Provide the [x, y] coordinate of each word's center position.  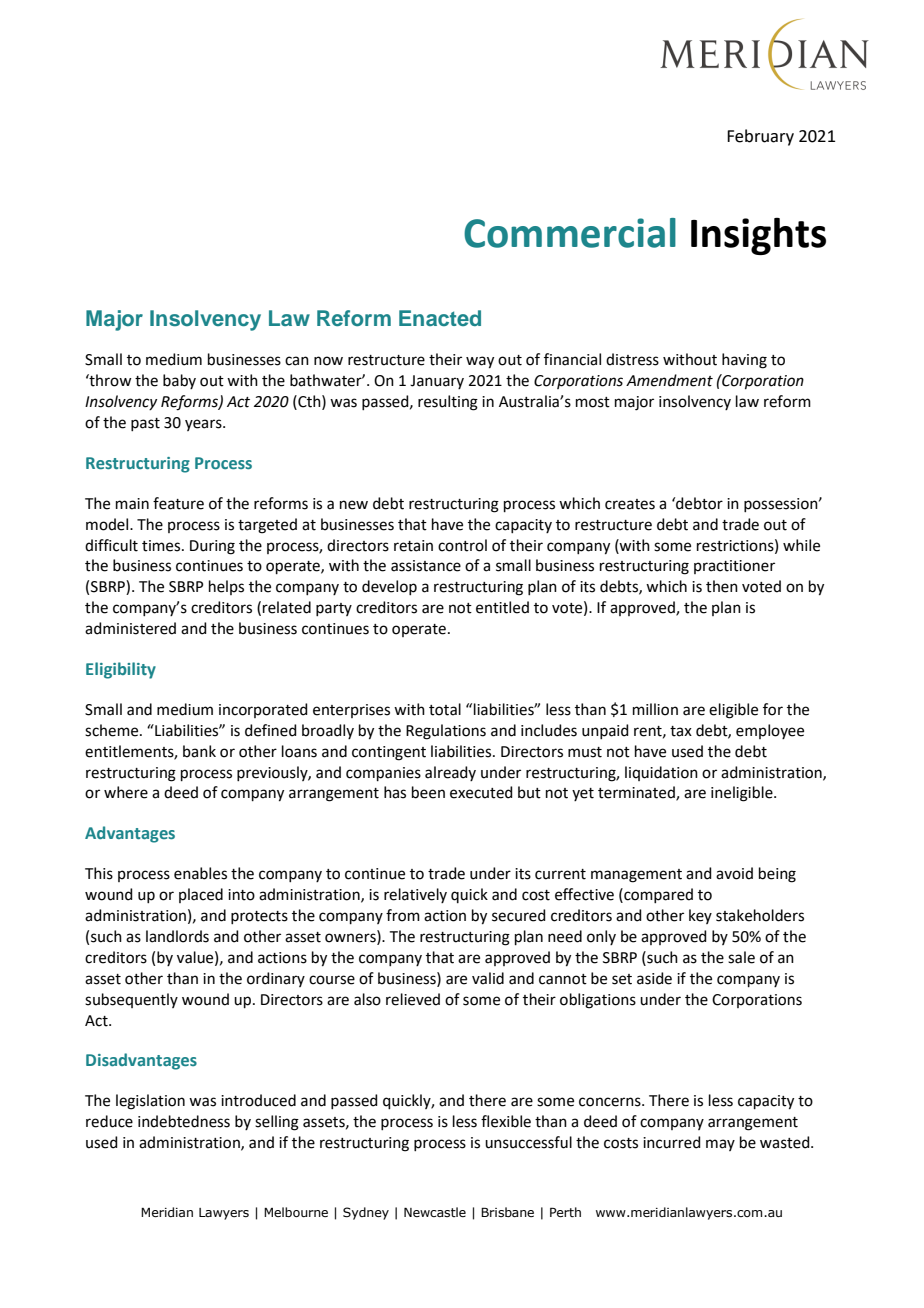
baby [179, 381]
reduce [109, 1121]
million [655, 709]
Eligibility [121, 670]
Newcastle [435, 1212]
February [760, 137]
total [445, 709]
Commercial [570, 233]
